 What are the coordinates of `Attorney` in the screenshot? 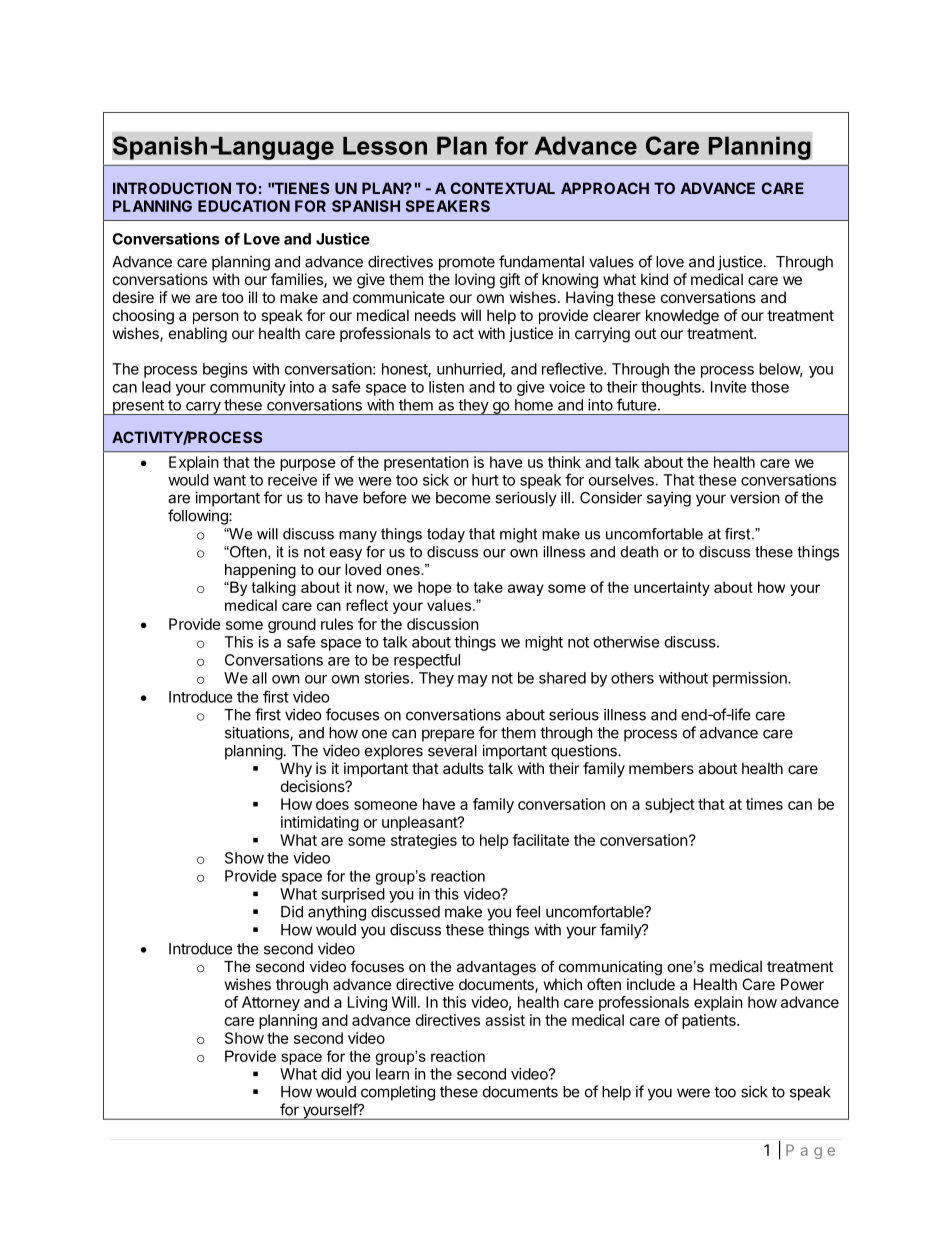 It's located at (271, 1003).
